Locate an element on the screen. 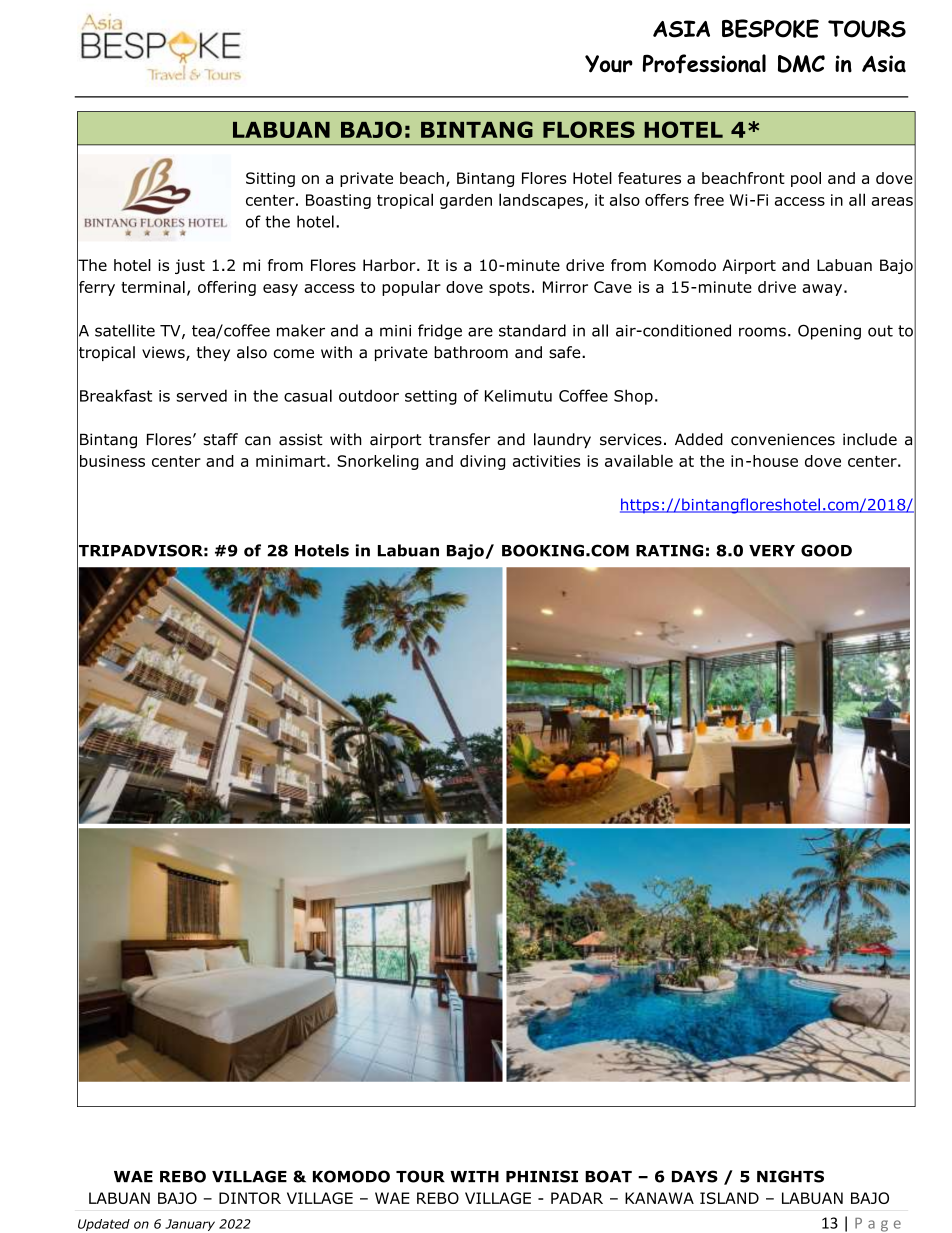 The height and width of the screenshot is (1233, 952). DMC is located at coordinates (801, 64).
